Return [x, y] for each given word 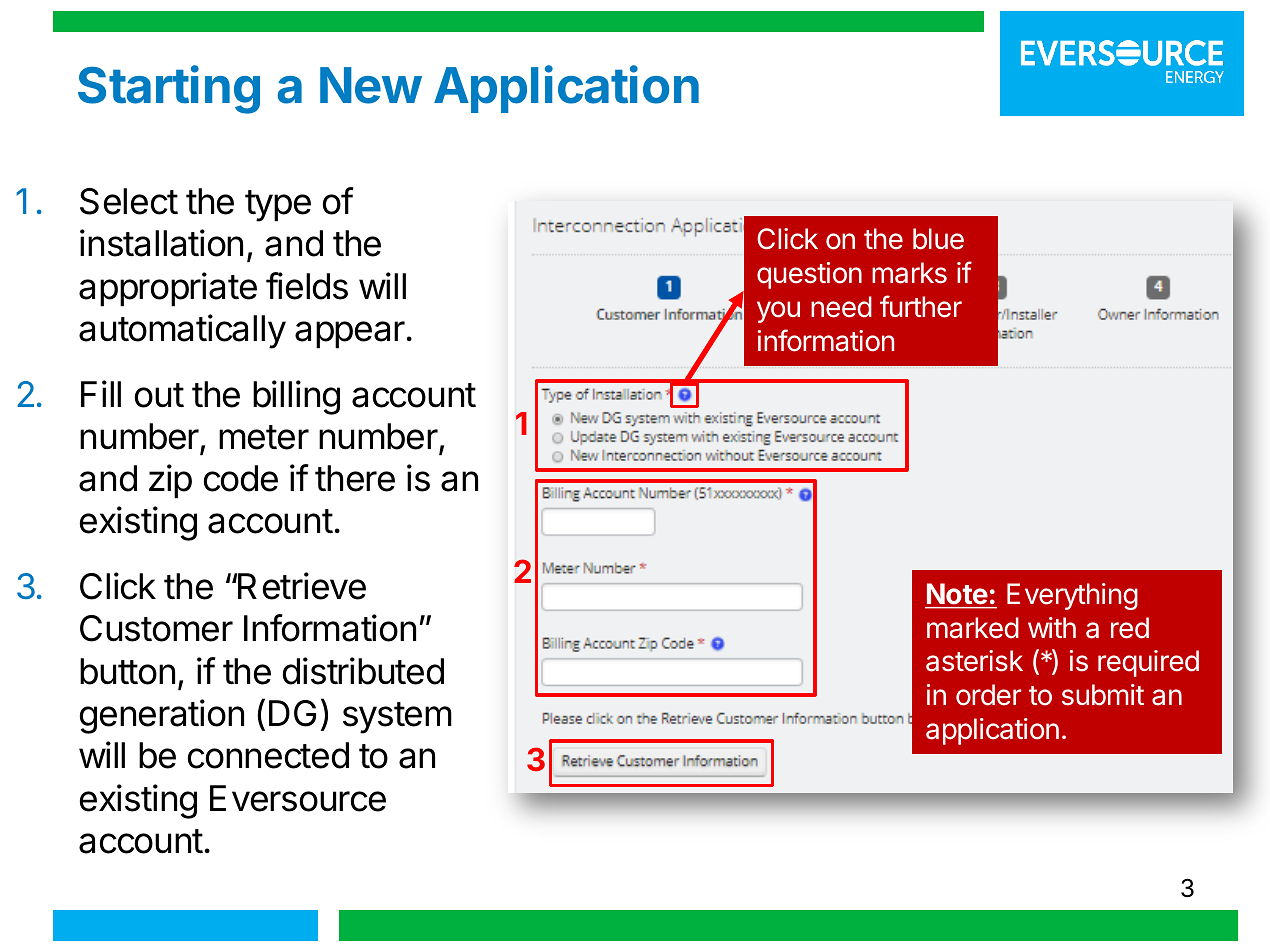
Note [957, 593]
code [241, 478]
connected [268, 755]
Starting [169, 89]
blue [938, 239]
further [921, 306]
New [370, 85]
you [778, 312]
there [355, 478]
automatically [182, 331]
